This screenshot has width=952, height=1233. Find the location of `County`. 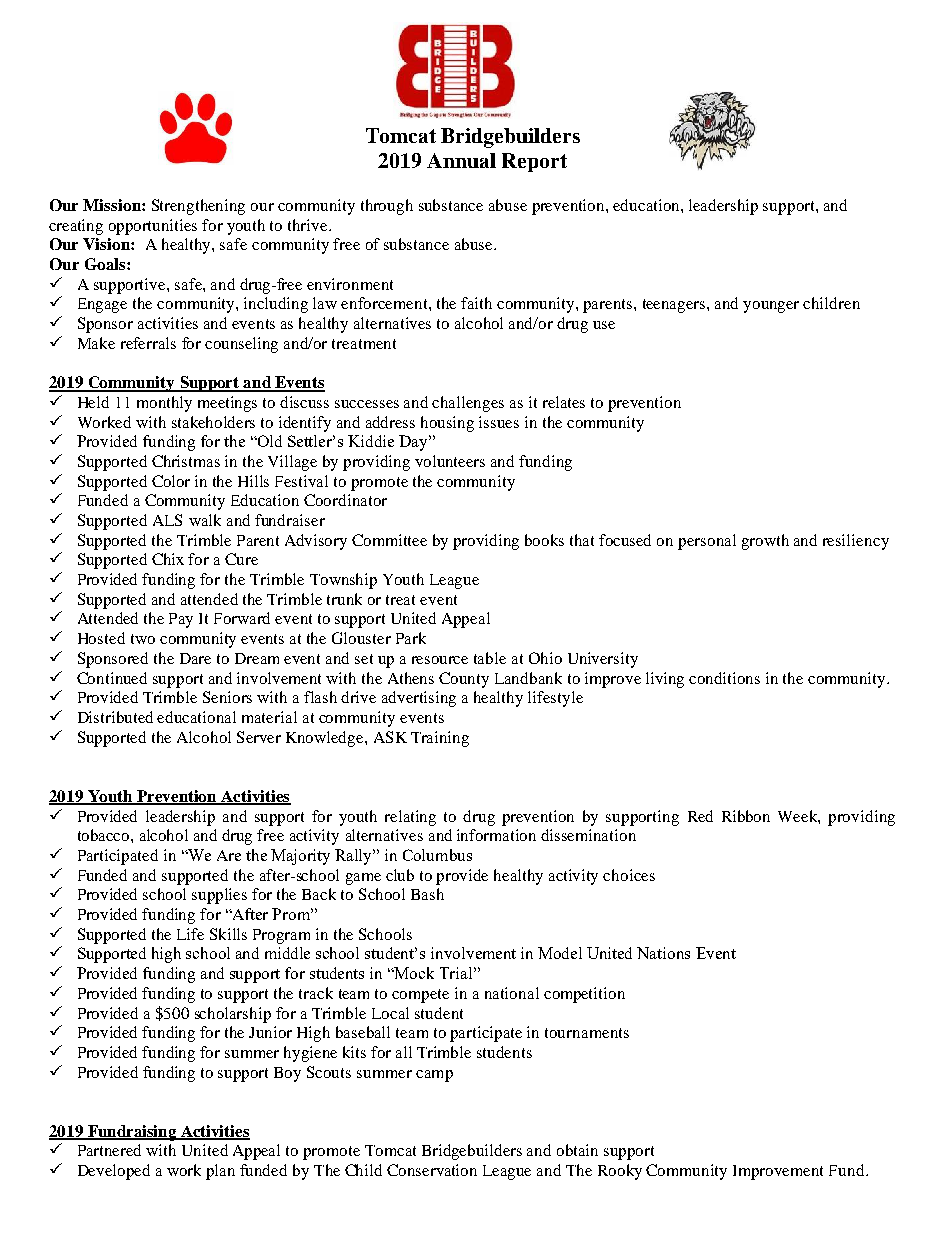

County is located at coordinates (464, 680).
